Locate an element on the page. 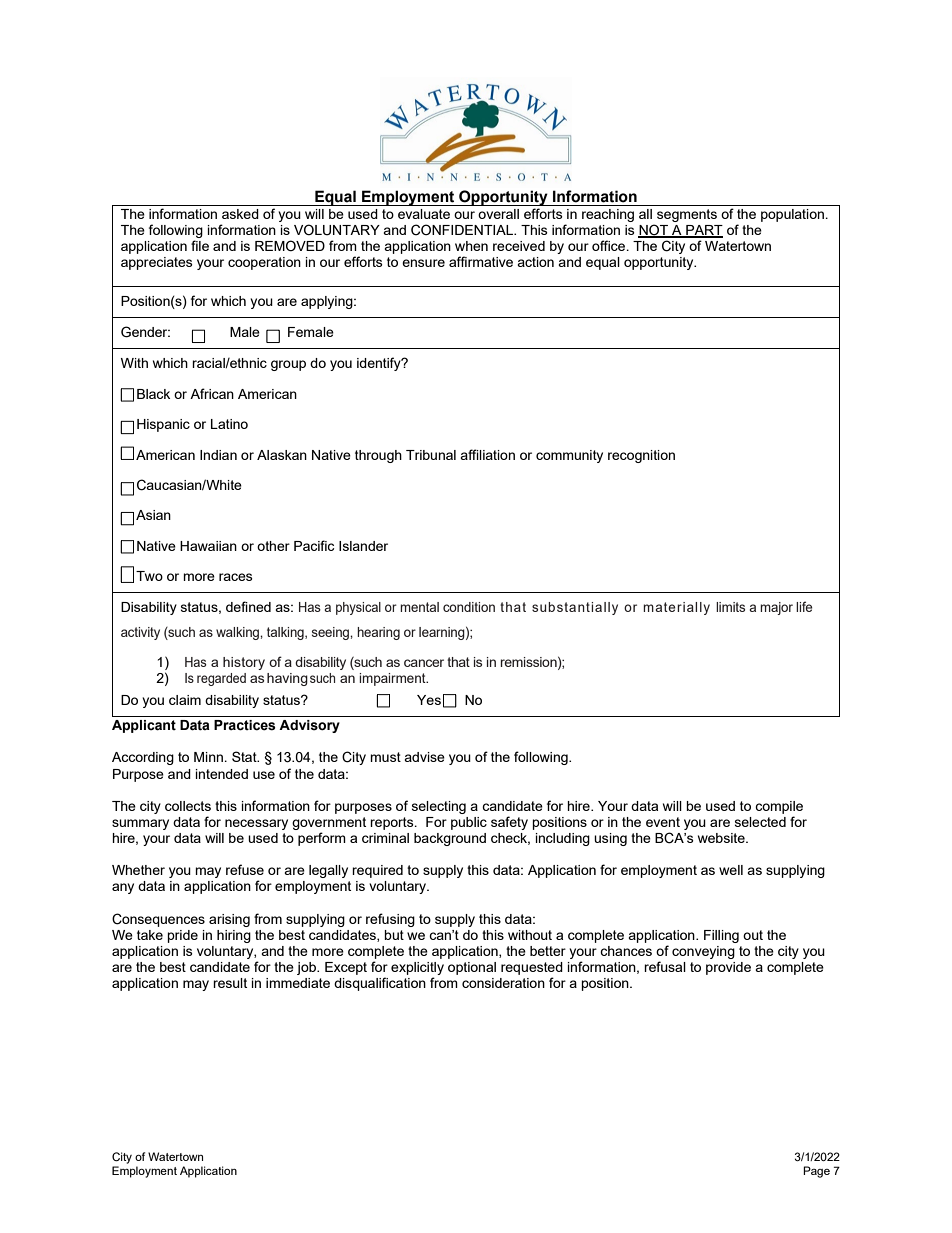 Image resolution: width=952 pixels, height=1233 pixels. optional is located at coordinates (472, 968).
